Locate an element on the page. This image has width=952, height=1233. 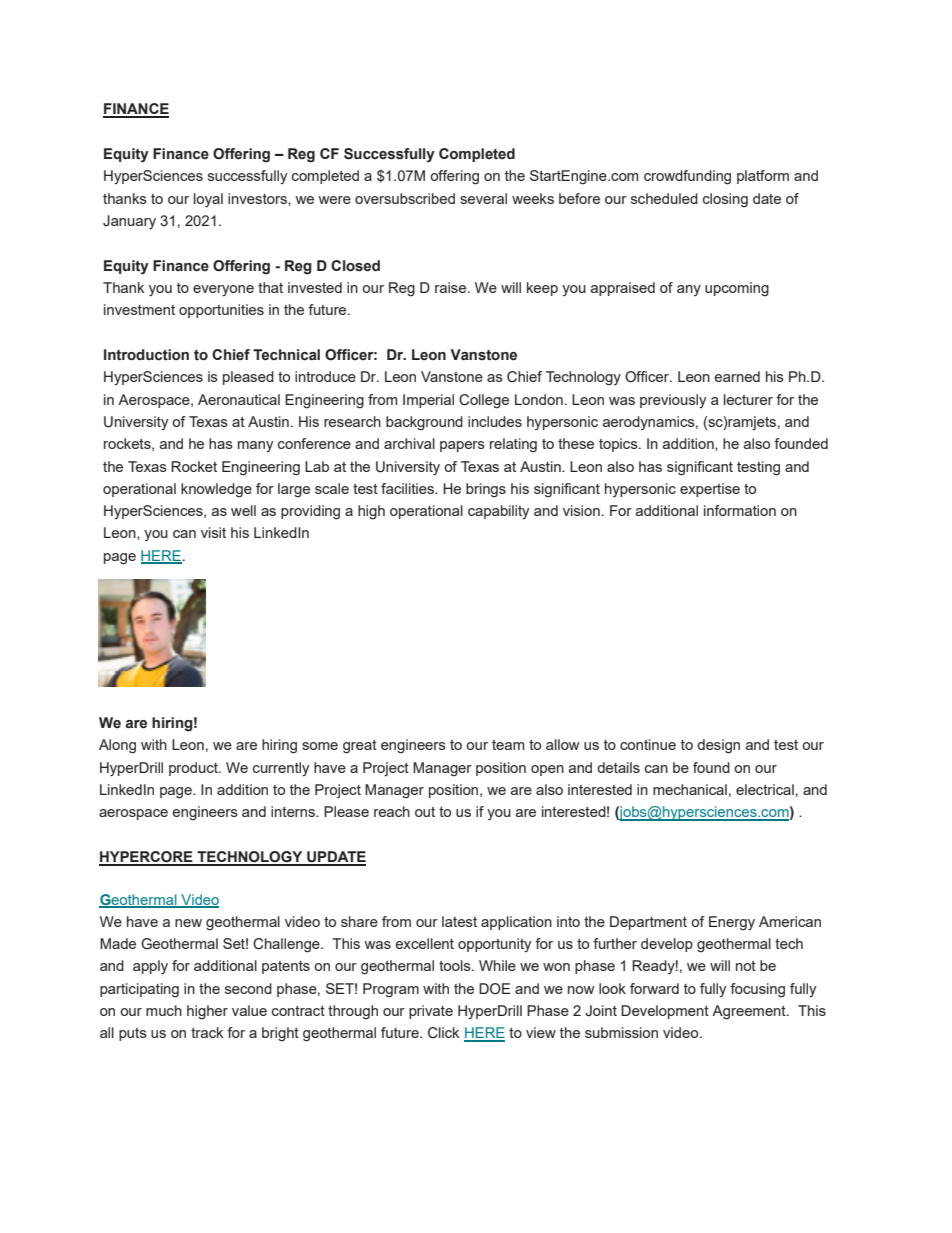
mechanical is located at coordinates (690, 789).
